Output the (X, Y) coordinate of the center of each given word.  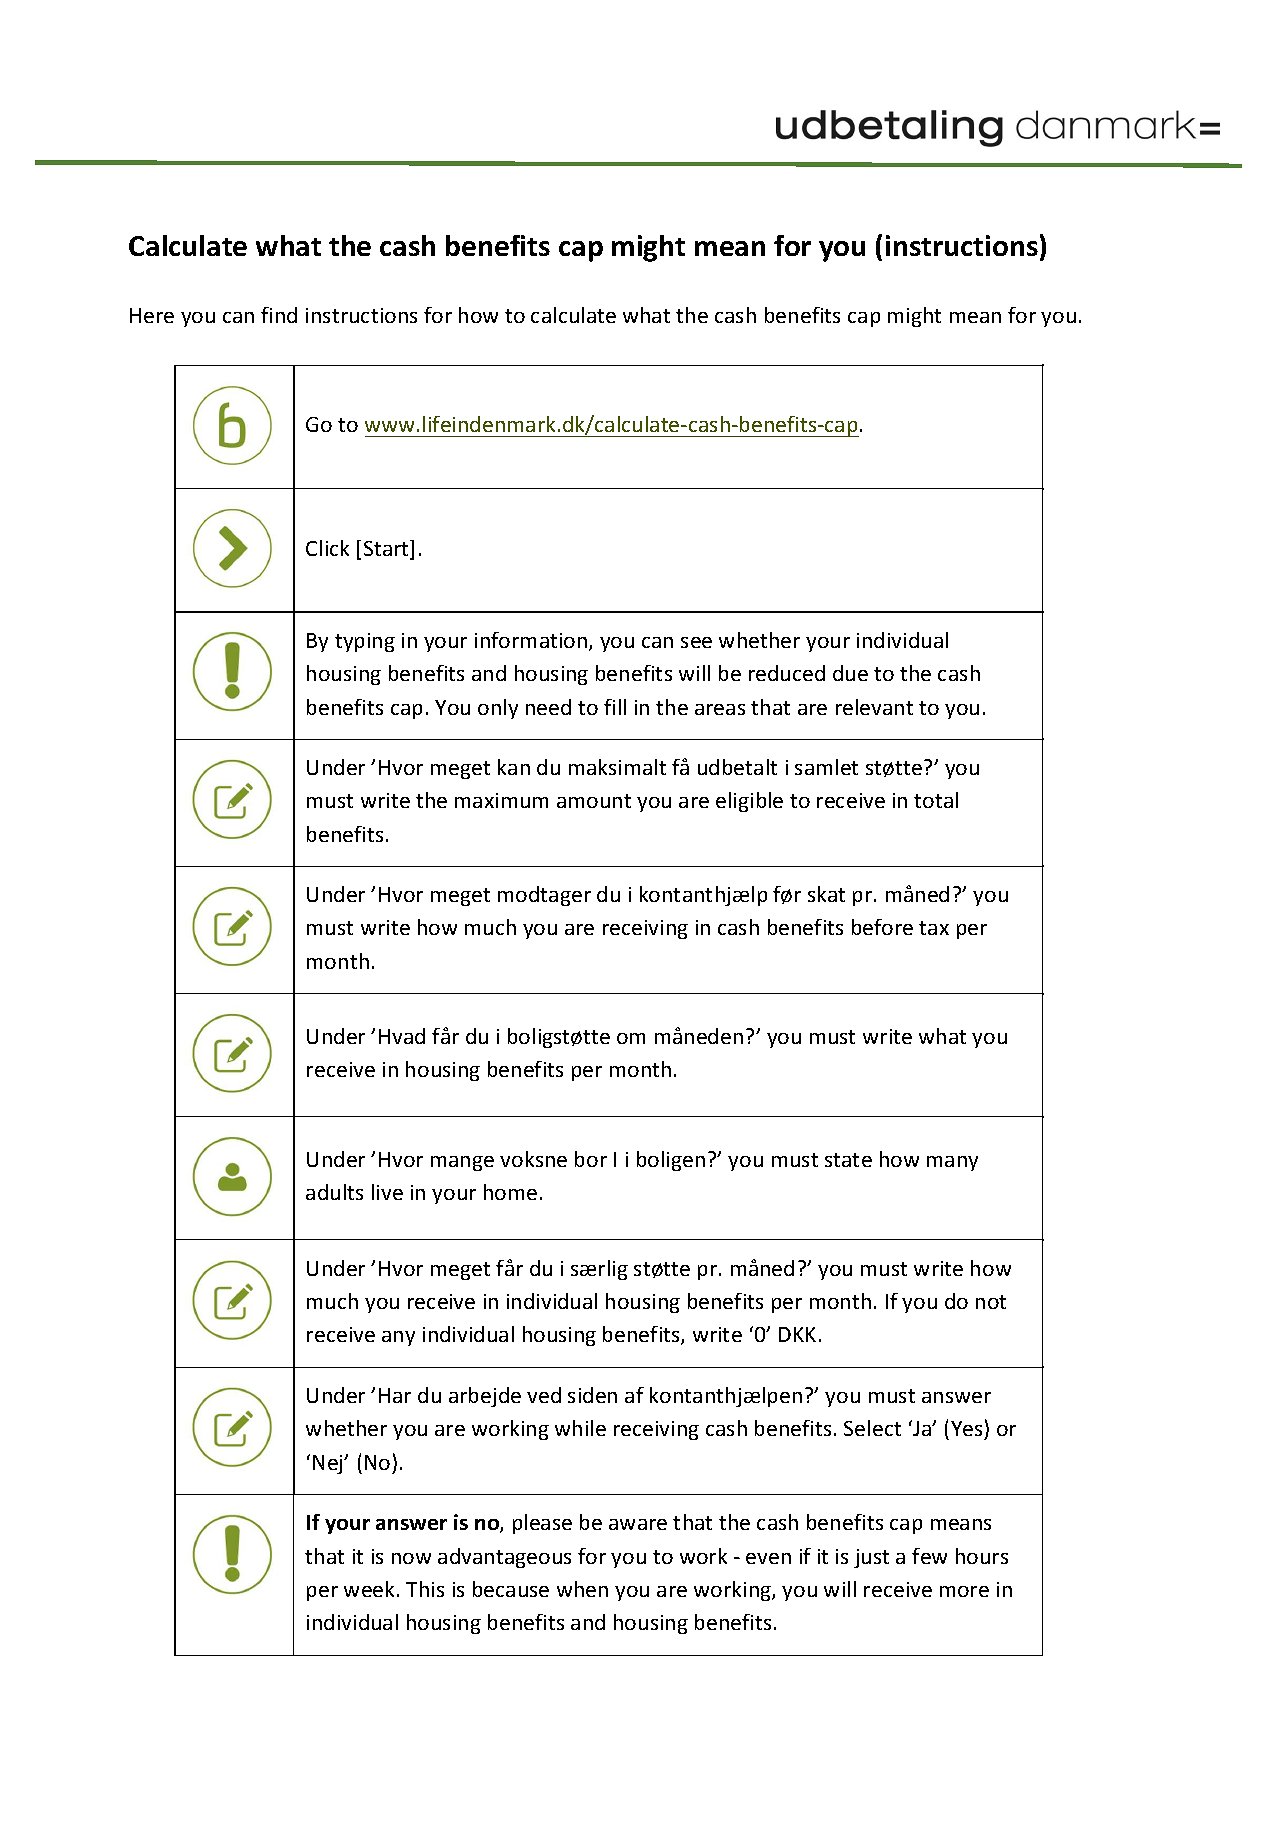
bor (591, 1159)
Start (388, 549)
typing (365, 642)
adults (334, 1192)
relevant (874, 707)
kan (514, 767)
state (848, 1160)
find (279, 315)
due (850, 673)
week (371, 1589)
